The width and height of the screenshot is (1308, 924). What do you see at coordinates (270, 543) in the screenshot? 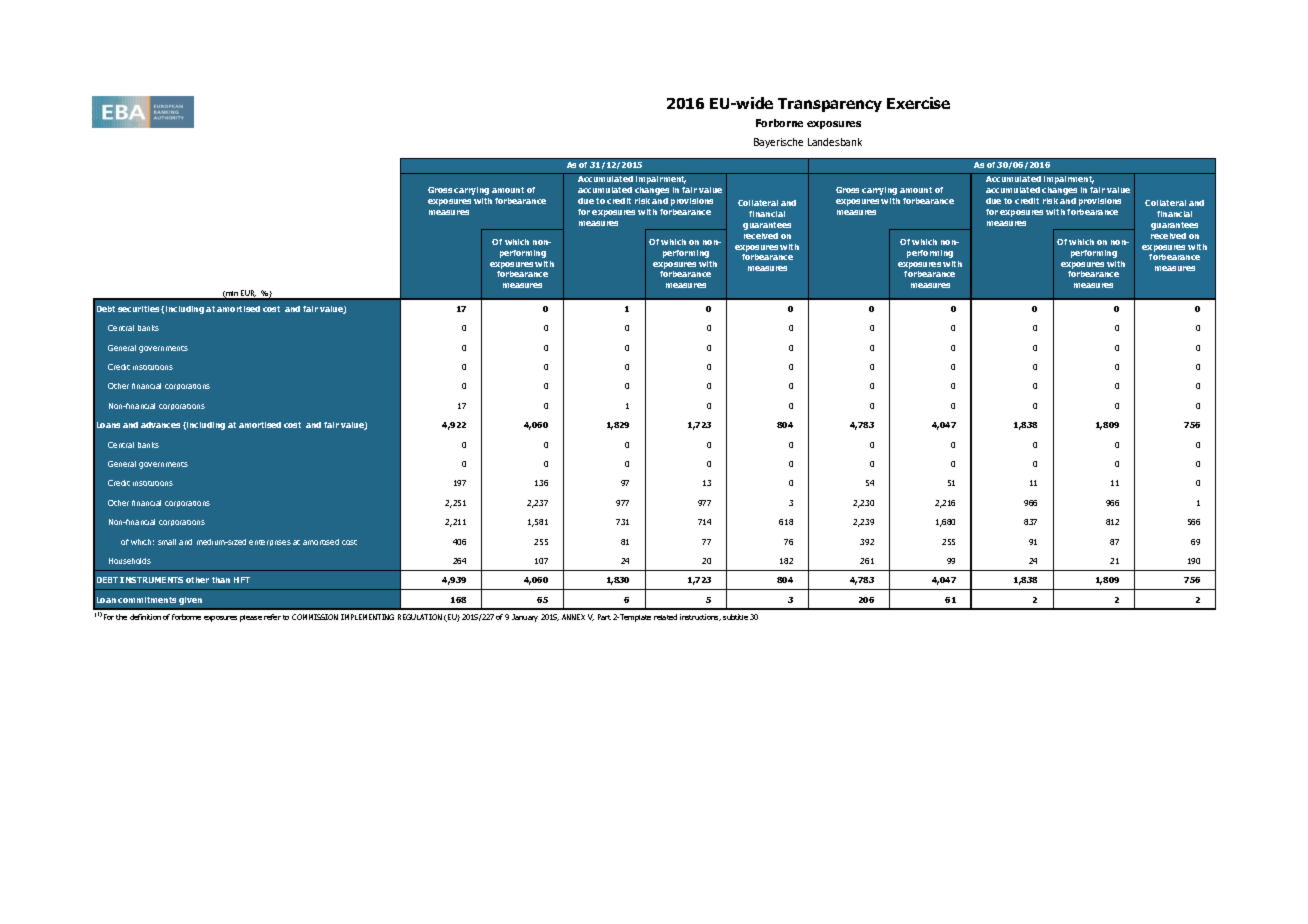
I see `enterprises` at bounding box center [270, 543].
